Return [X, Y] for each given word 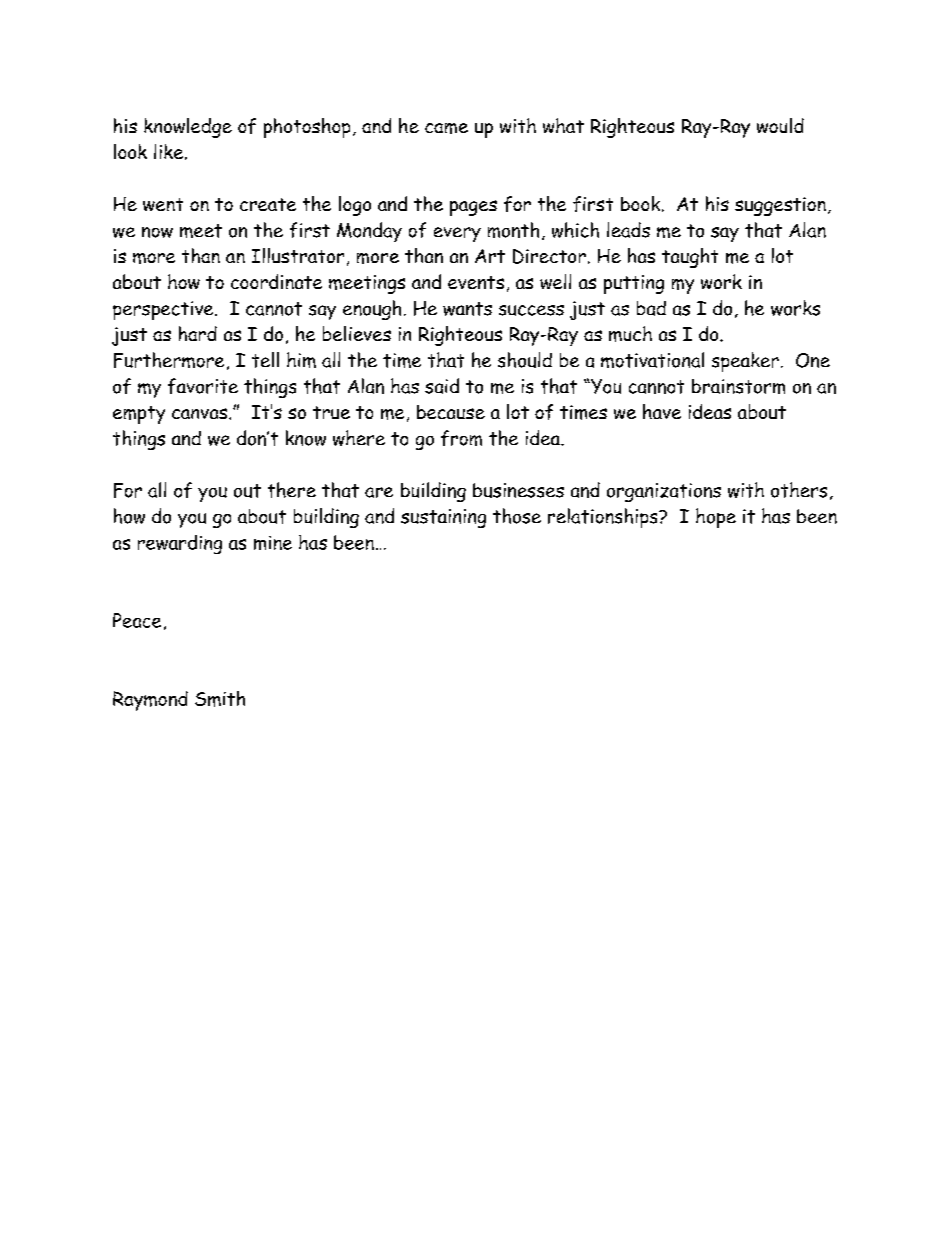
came [446, 128]
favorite [203, 386]
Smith [220, 699]
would [780, 125]
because [451, 412]
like [170, 152]
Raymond [150, 701]
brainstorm [738, 386]
